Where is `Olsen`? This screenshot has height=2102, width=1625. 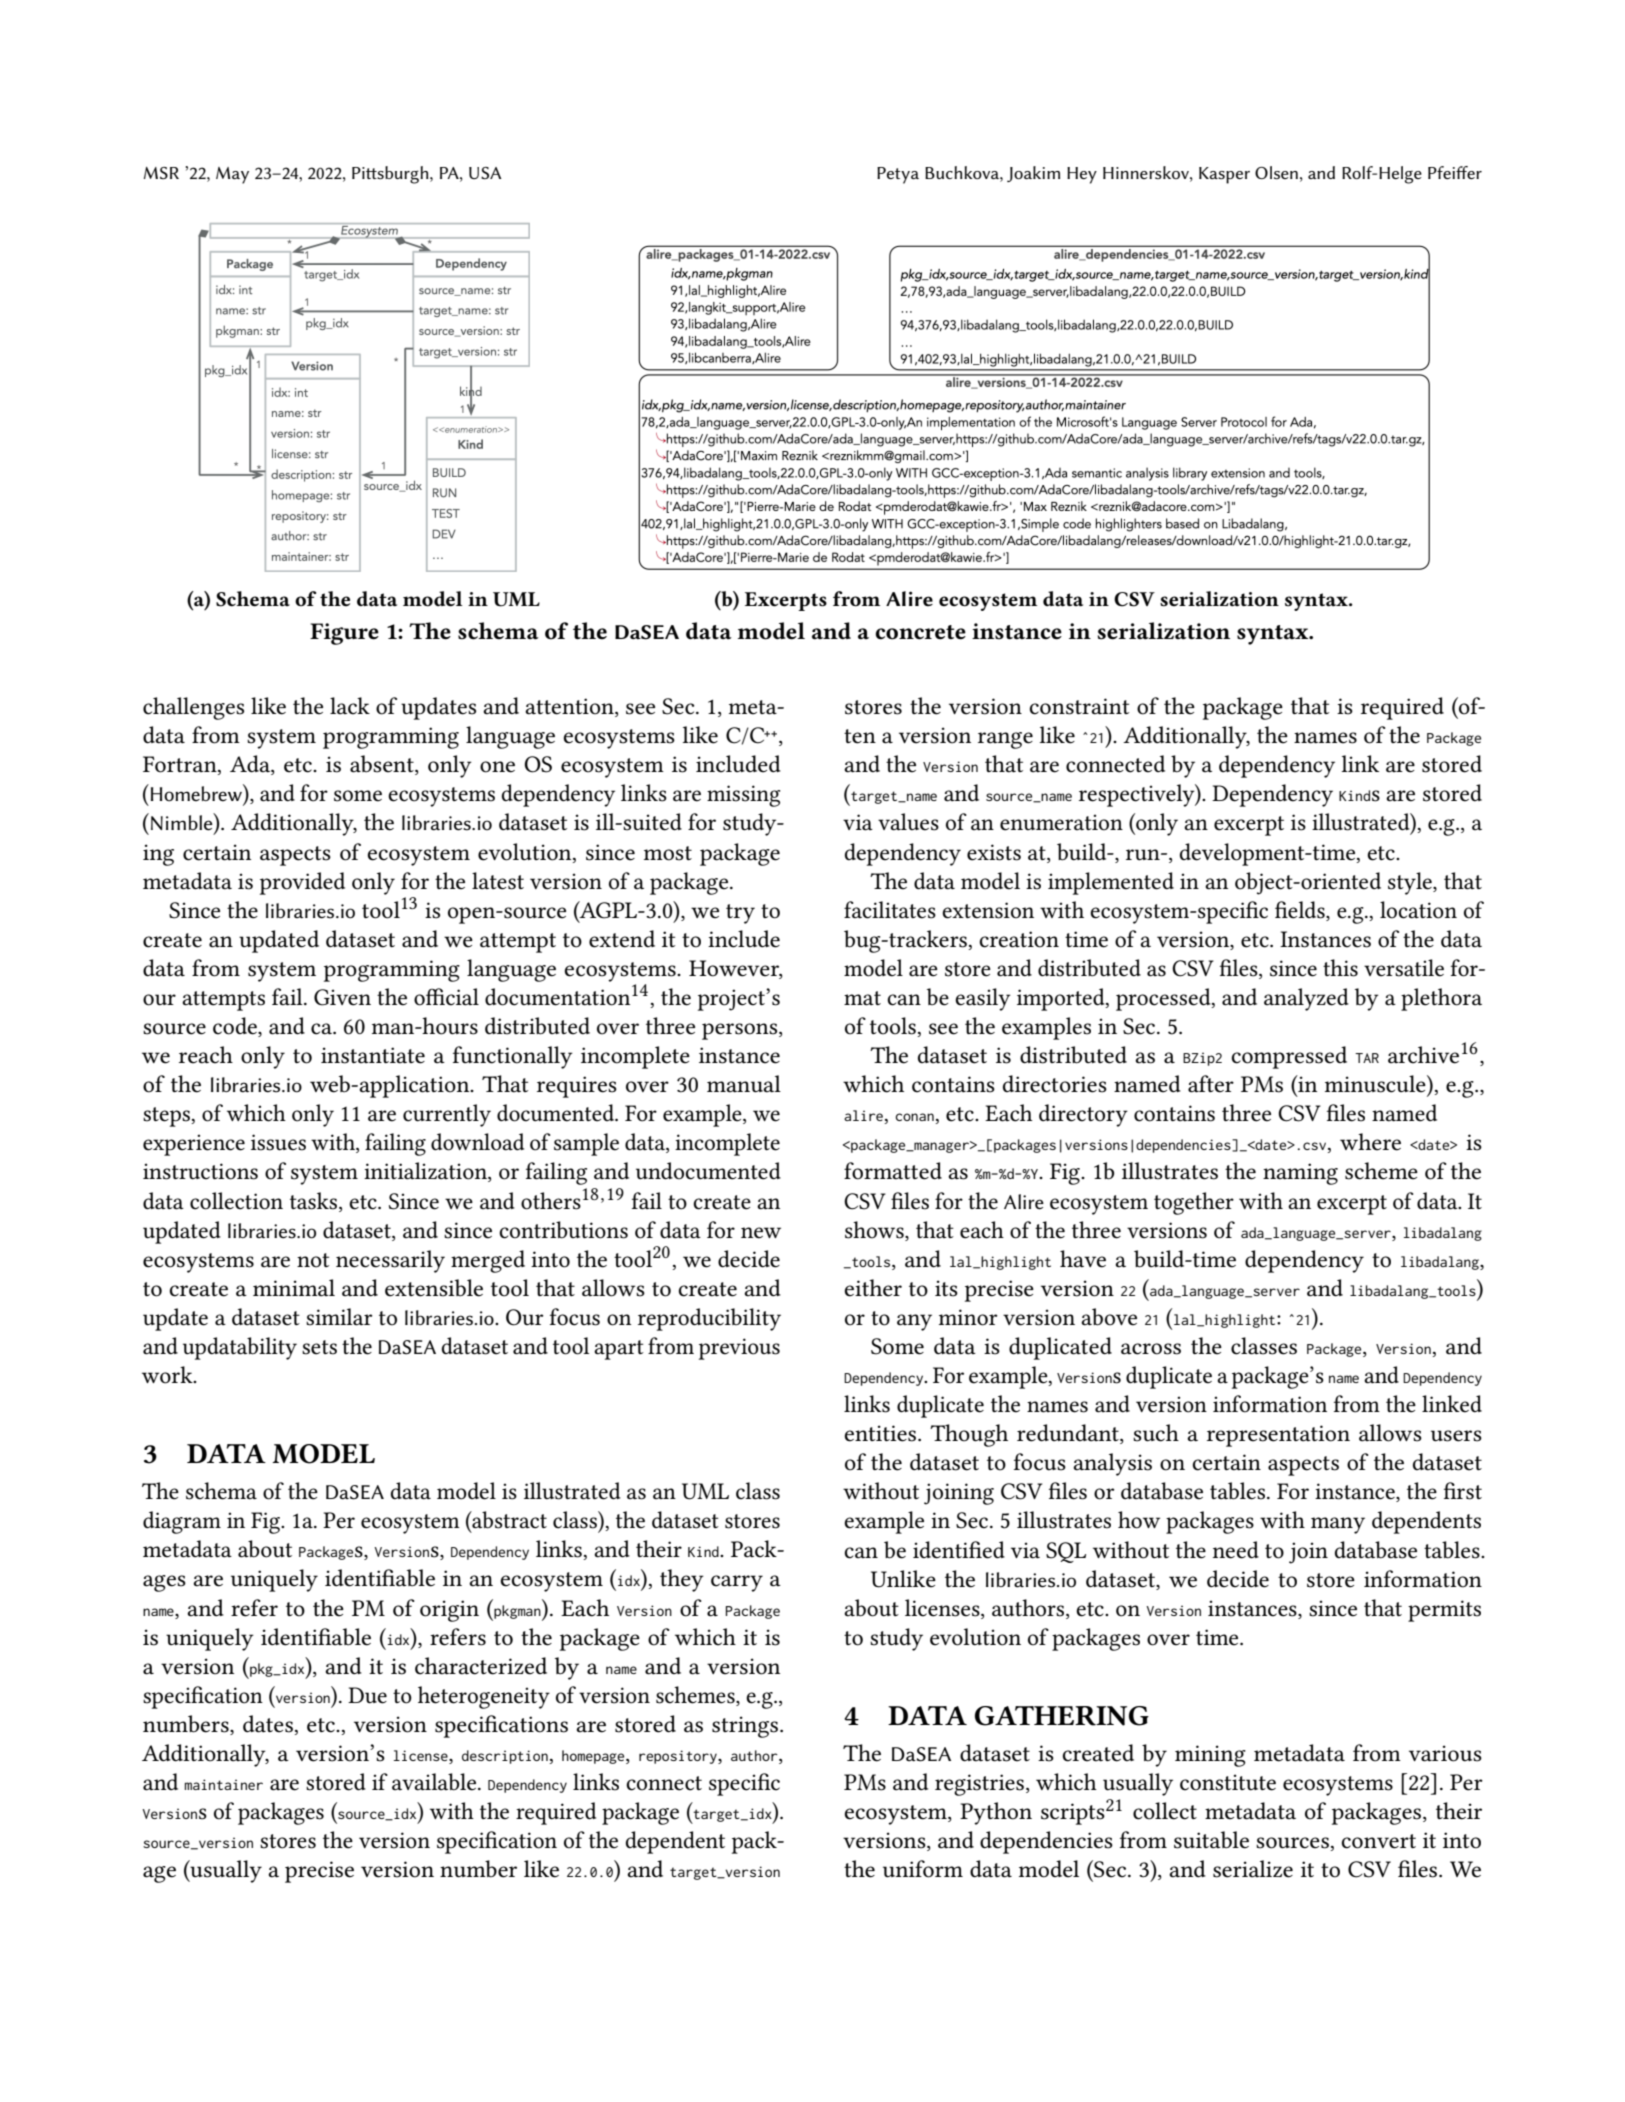
Olsen is located at coordinates (1276, 172).
